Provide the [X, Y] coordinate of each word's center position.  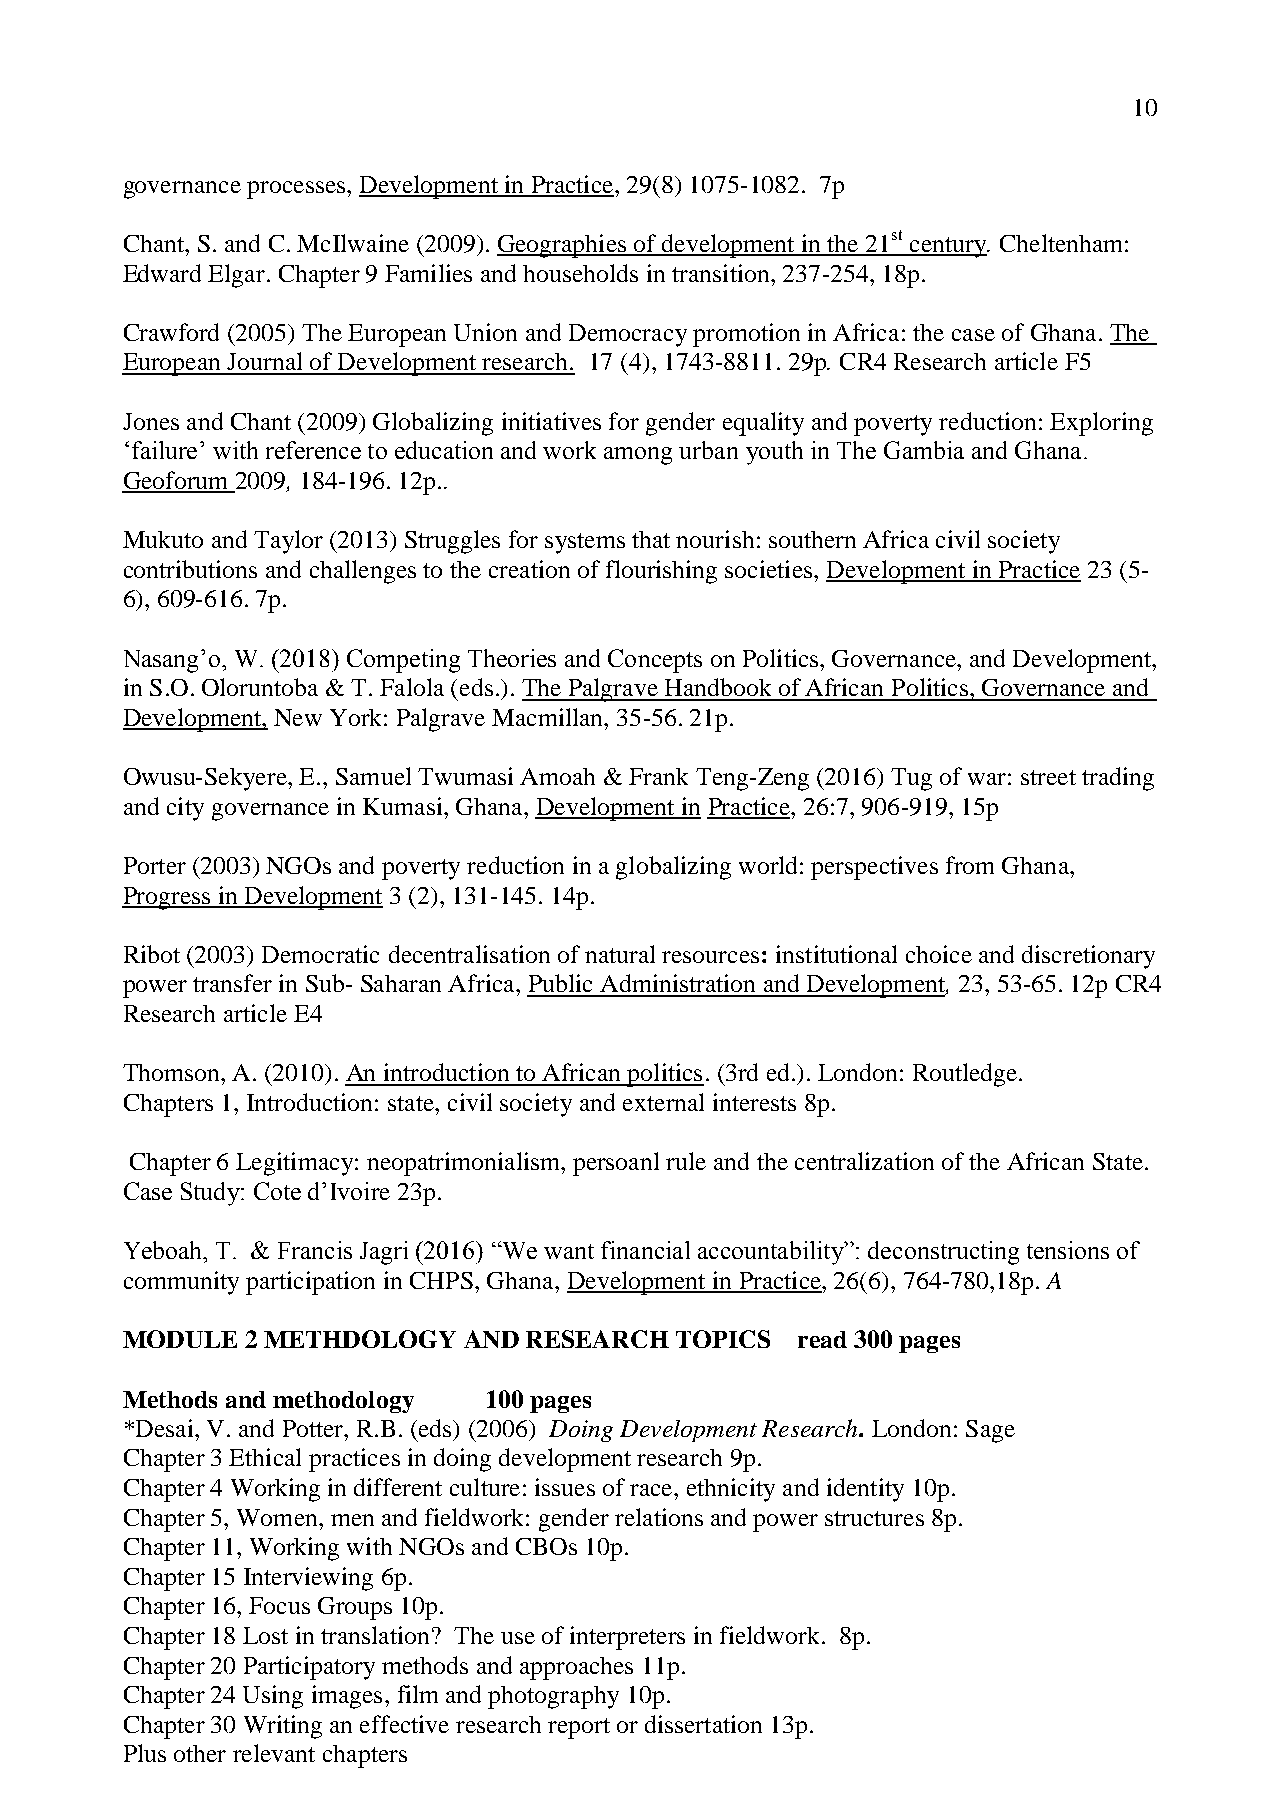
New [298, 717]
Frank [658, 776]
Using [273, 1697]
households [580, 273]
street [1048, 777]
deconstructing [943, 1253]
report [579, 1728]
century [948, 247]
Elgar [236, 276]
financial [645, 1250]
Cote [277, 1191]
